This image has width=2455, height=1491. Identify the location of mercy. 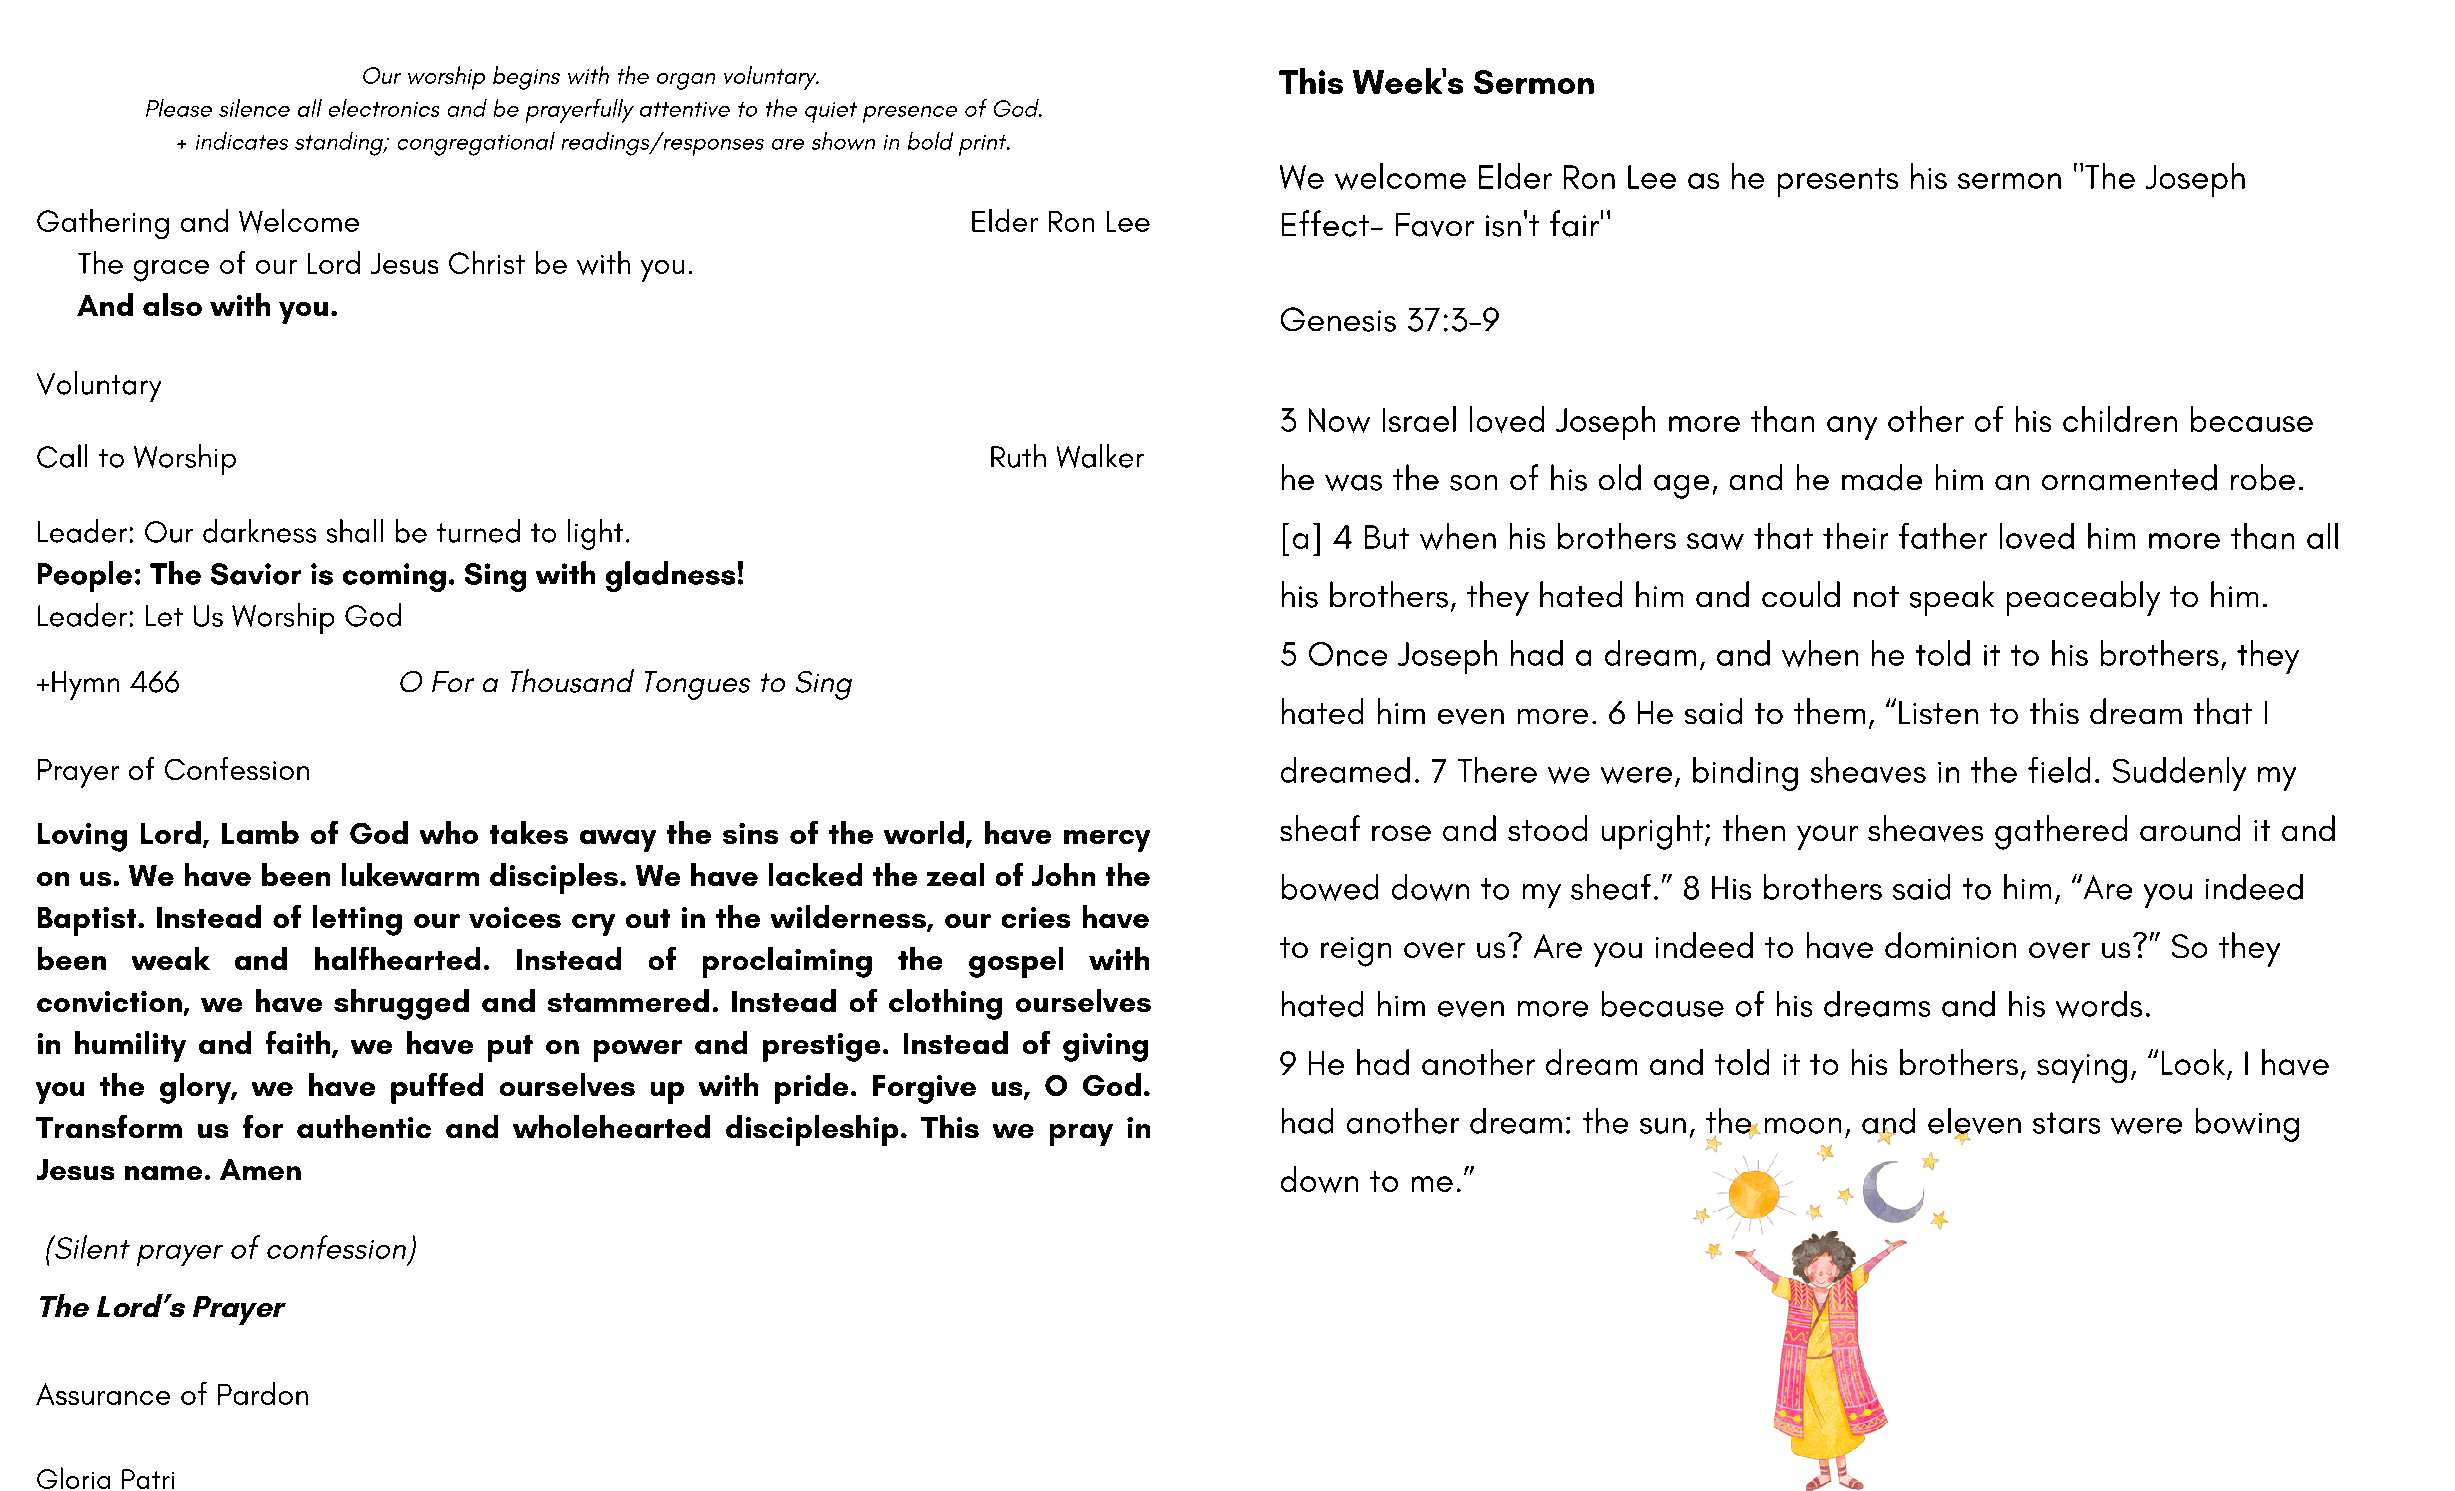
(1107, 841).
